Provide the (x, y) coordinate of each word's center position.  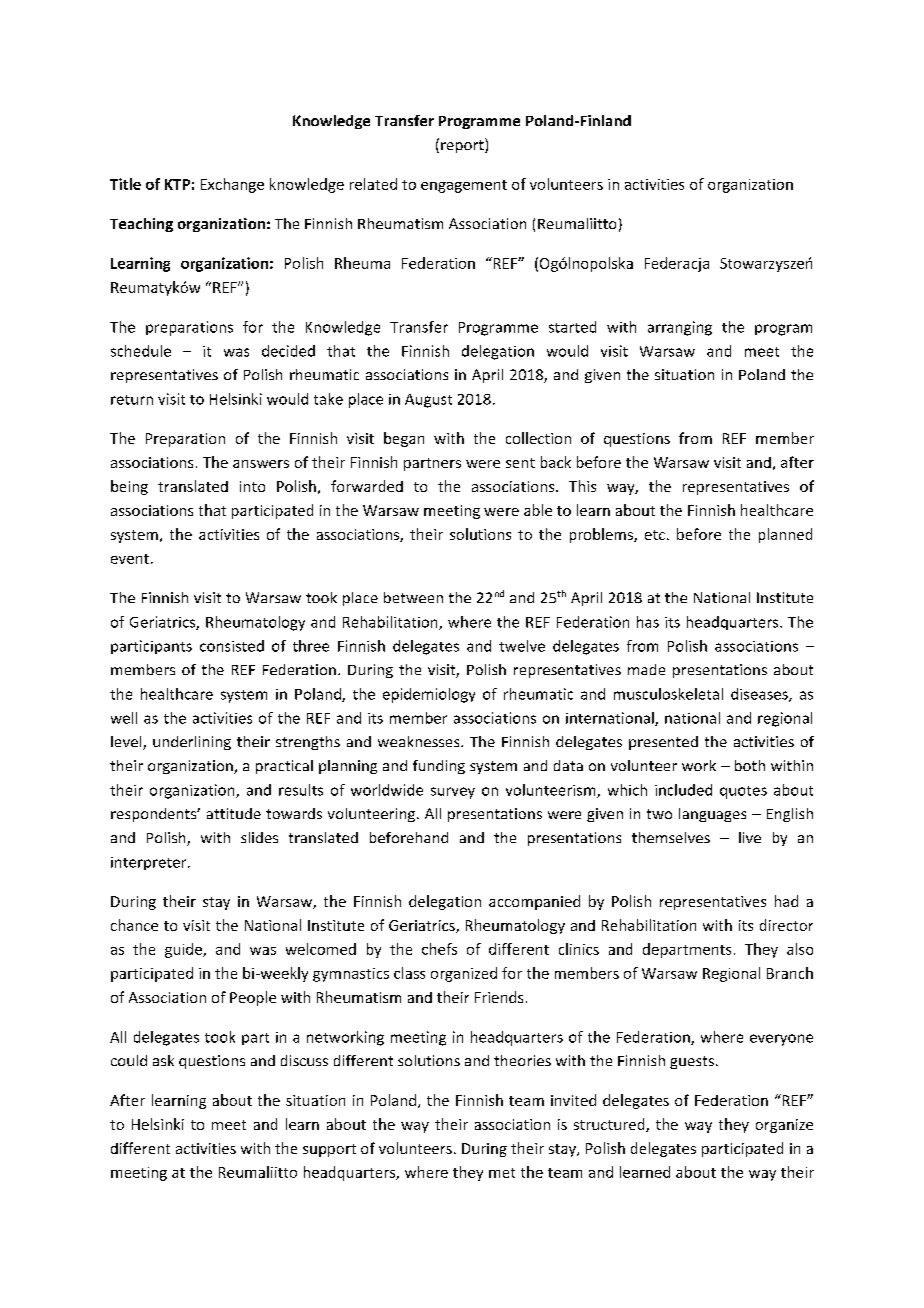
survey (453, 793)
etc (655, 535)
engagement (464, 186)
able (538, 510)
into (252, 486)
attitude (234, 813)
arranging (680, 328)
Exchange (232, 185)
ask (163, 1060)
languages (712, 815)
